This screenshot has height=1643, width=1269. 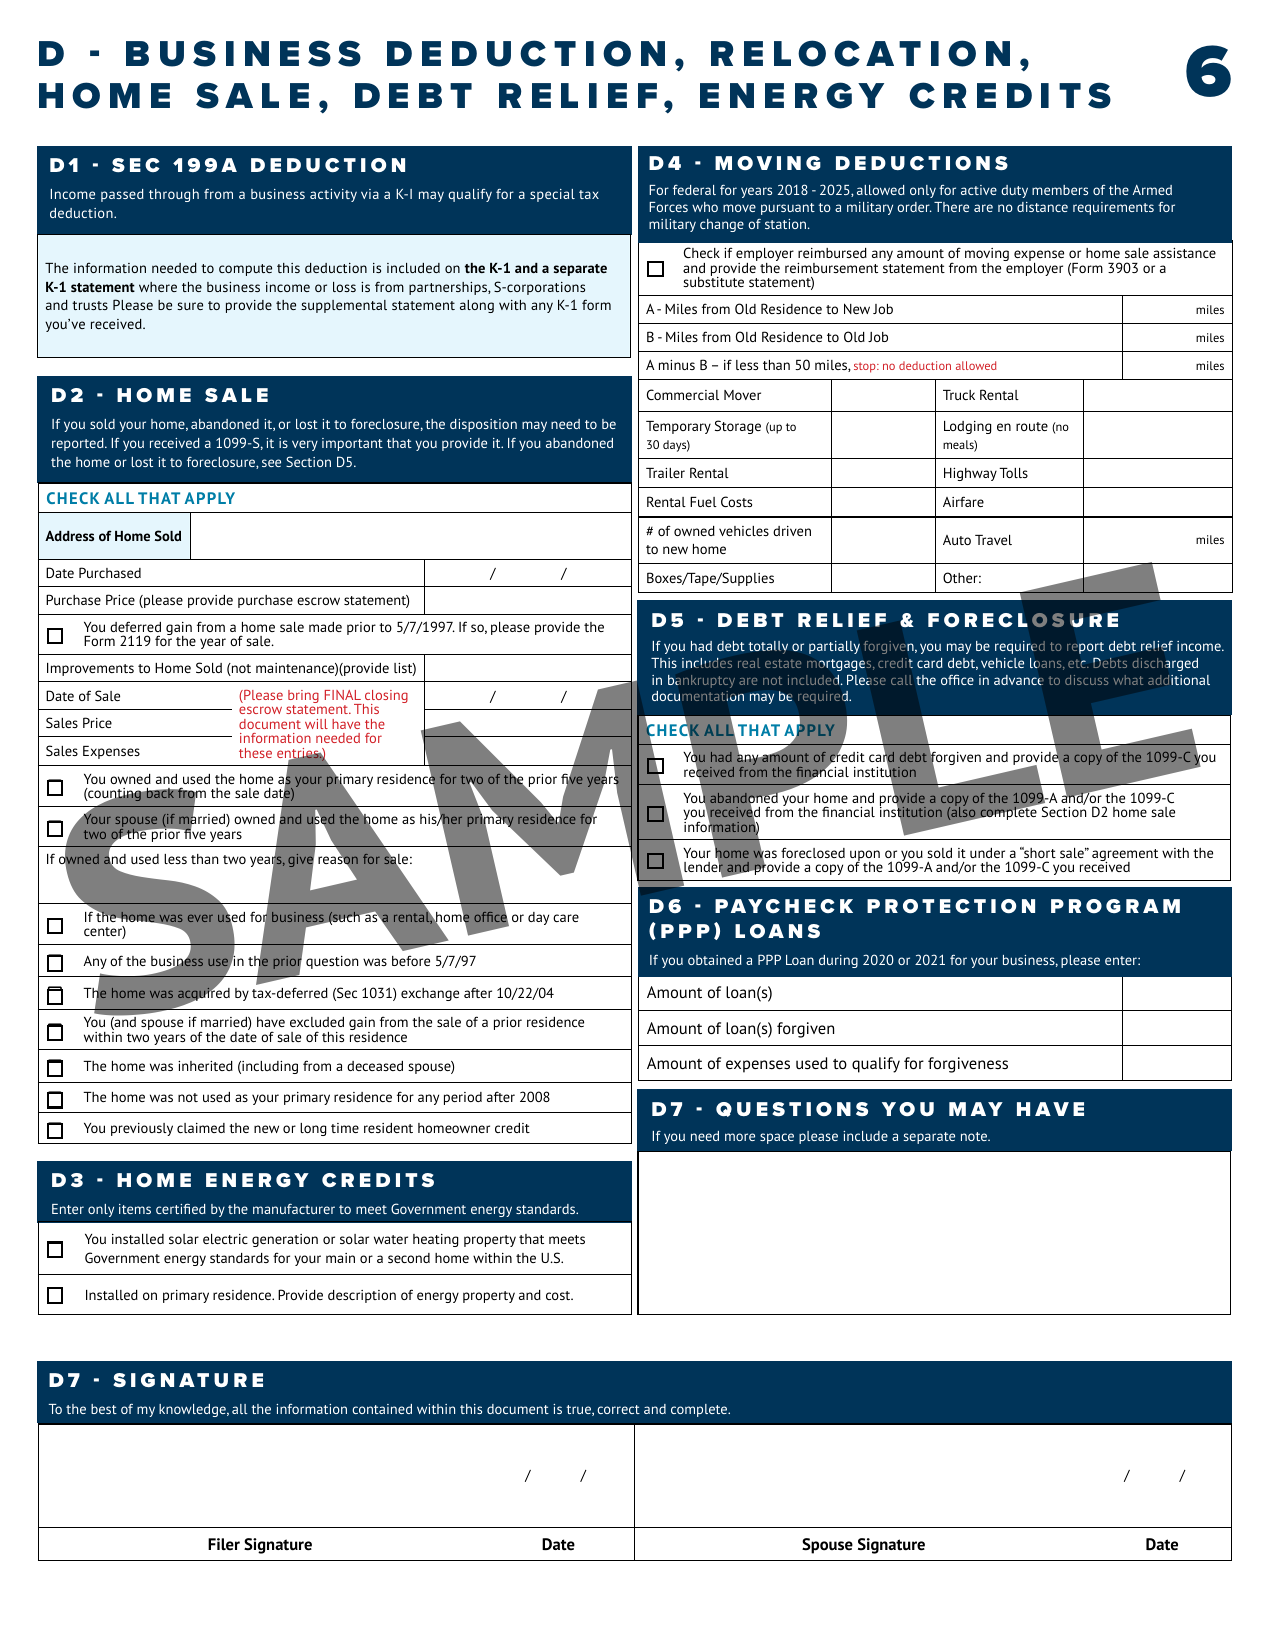 What do you see at coordinates (1042, 207) in the screenshot?
I see `distance` at bounding box center [1042, 207].
